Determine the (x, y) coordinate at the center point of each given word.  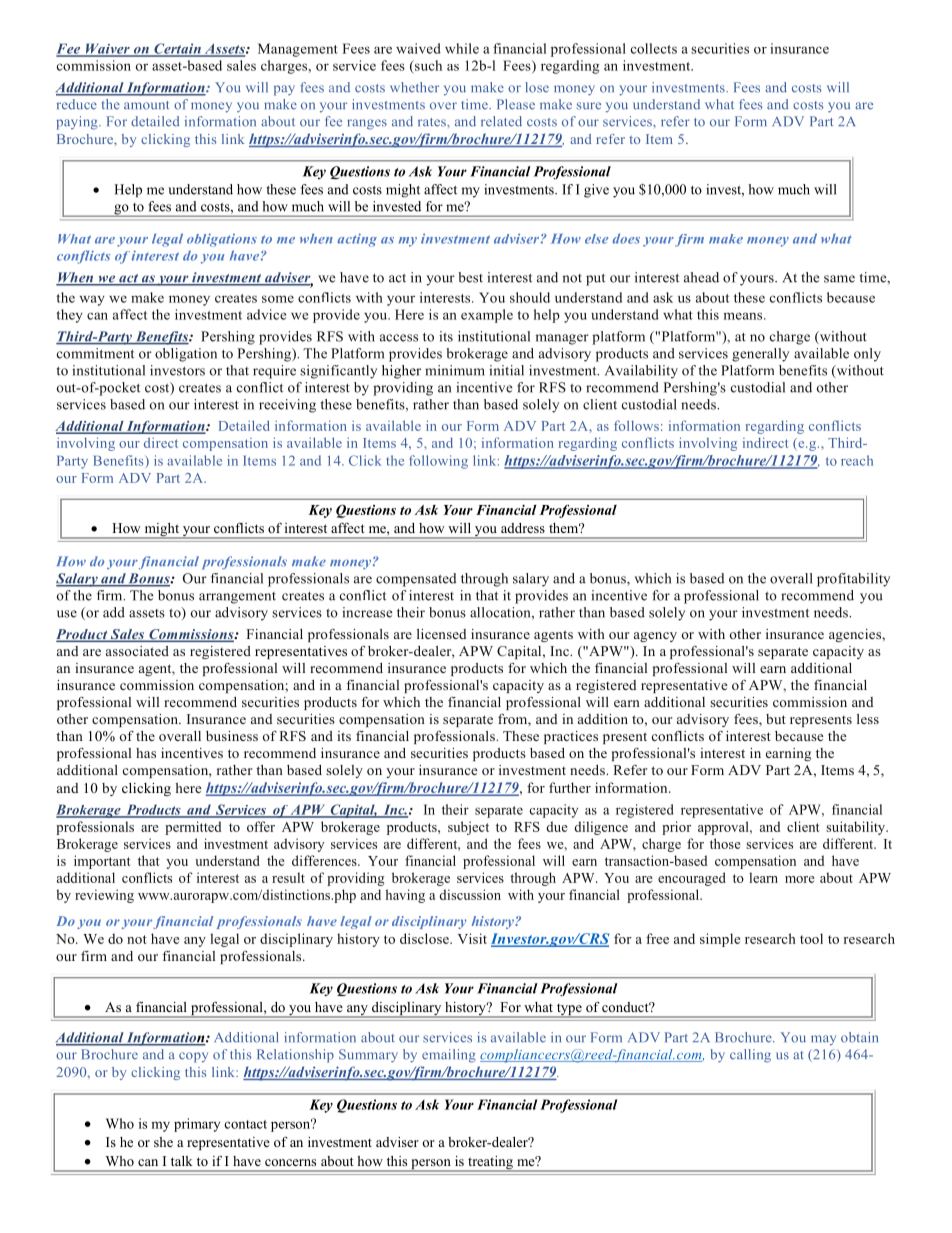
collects (654, 48)
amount (146, 105)
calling (750, 1056)
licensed (441, 634)
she (163, 1142)
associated (137, 651)
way (92, 300)
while (462, 48)
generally (760, 355)
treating (490, 1164)
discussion (470, 894)
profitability (853, 580)
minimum (455, 370)
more (799, 879)
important (102, 862)
